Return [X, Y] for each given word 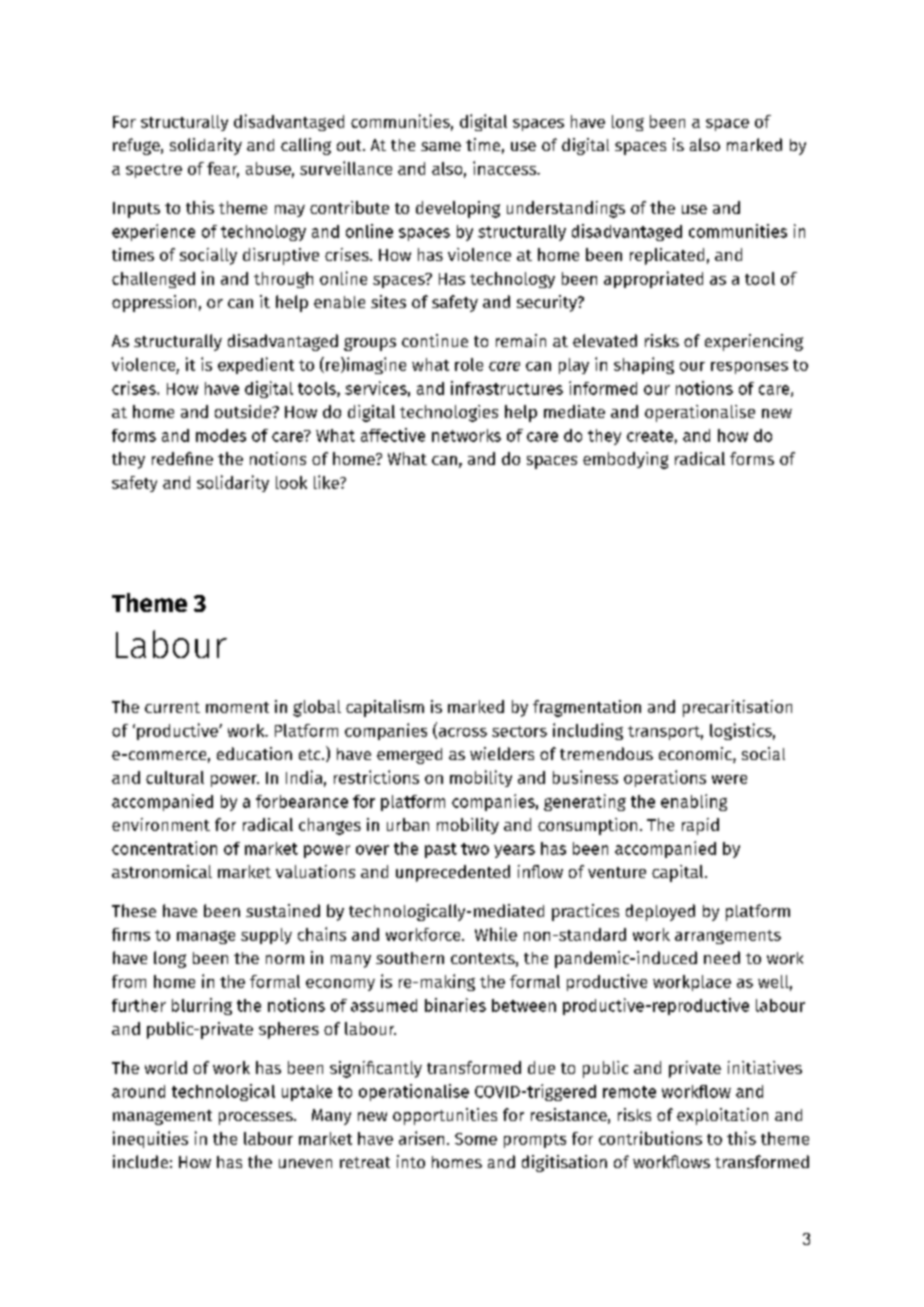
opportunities [445, 1116]
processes [257, 1118]
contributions [650, 1138]
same [441, 146]
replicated [667, 256]
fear [223, 170]
